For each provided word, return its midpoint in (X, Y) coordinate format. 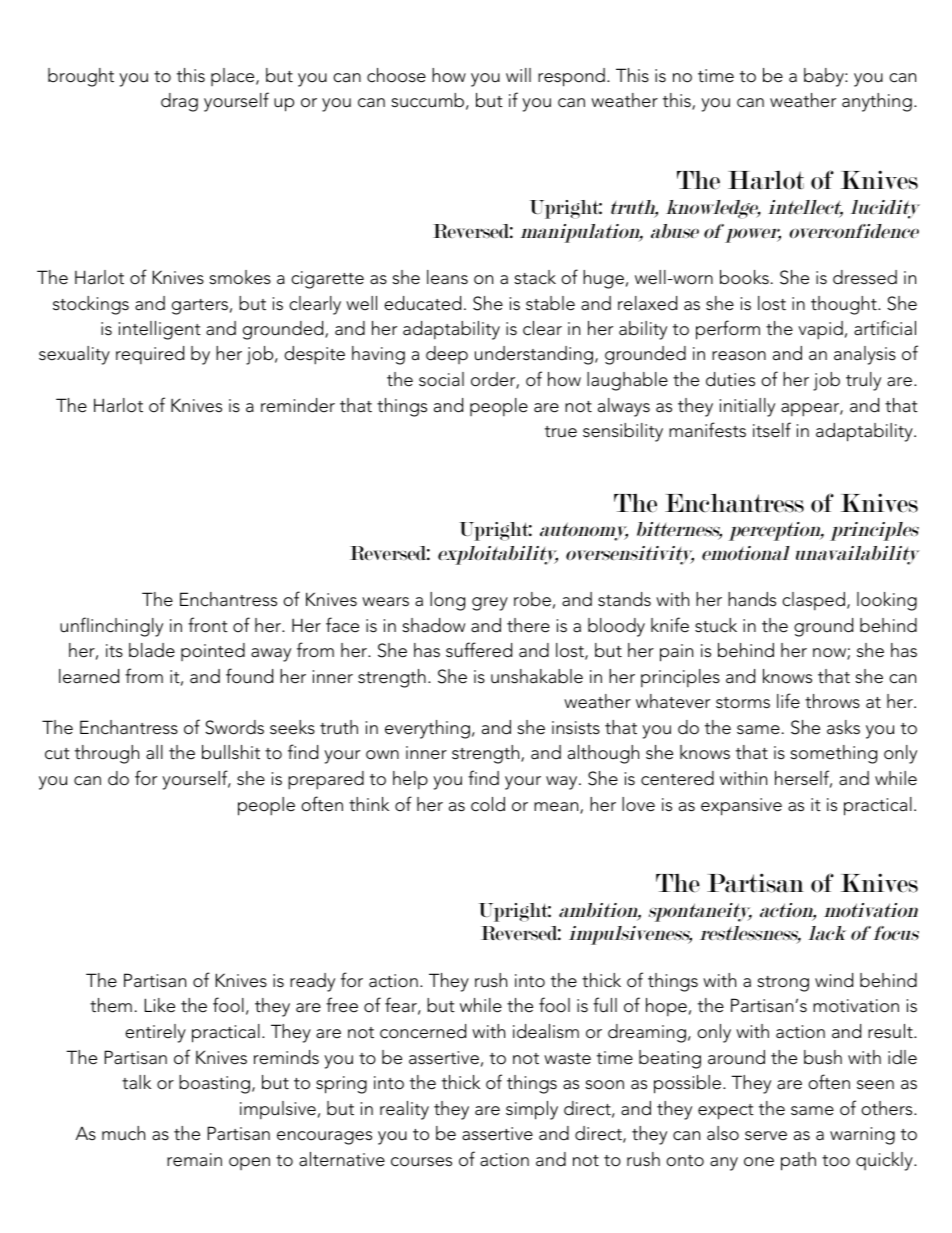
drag (179, 102)
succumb (429, 101)
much (123, 1133)
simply (532, 1110)
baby (825, 77)
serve (766, 1136)
